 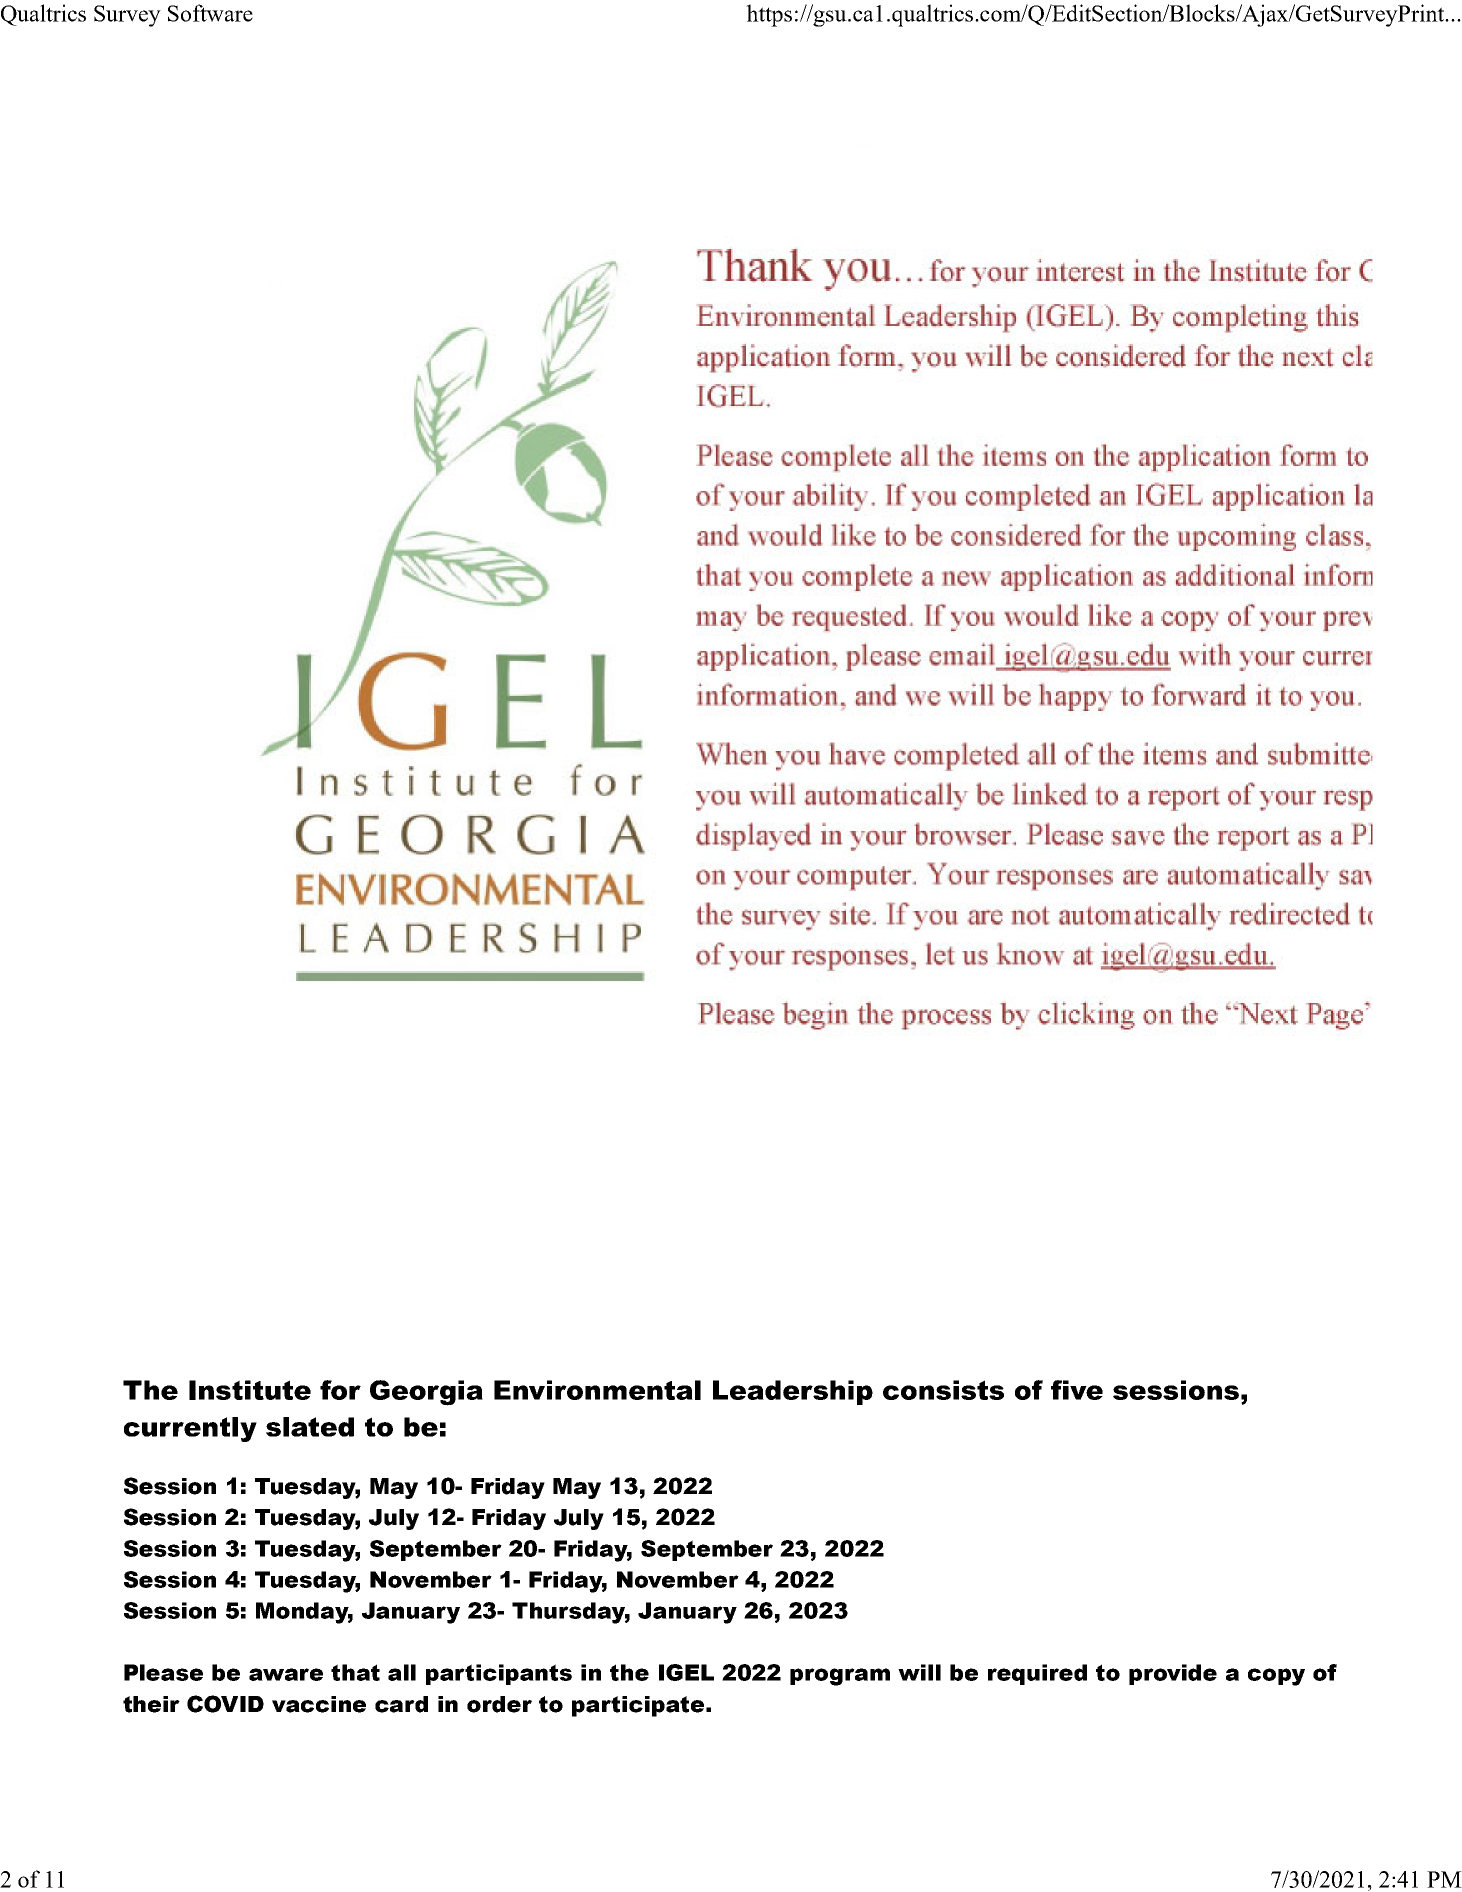 What do you see at coordinates (286, 1674) in the image?
I see `aware` at bounding box center [286, 1674].
